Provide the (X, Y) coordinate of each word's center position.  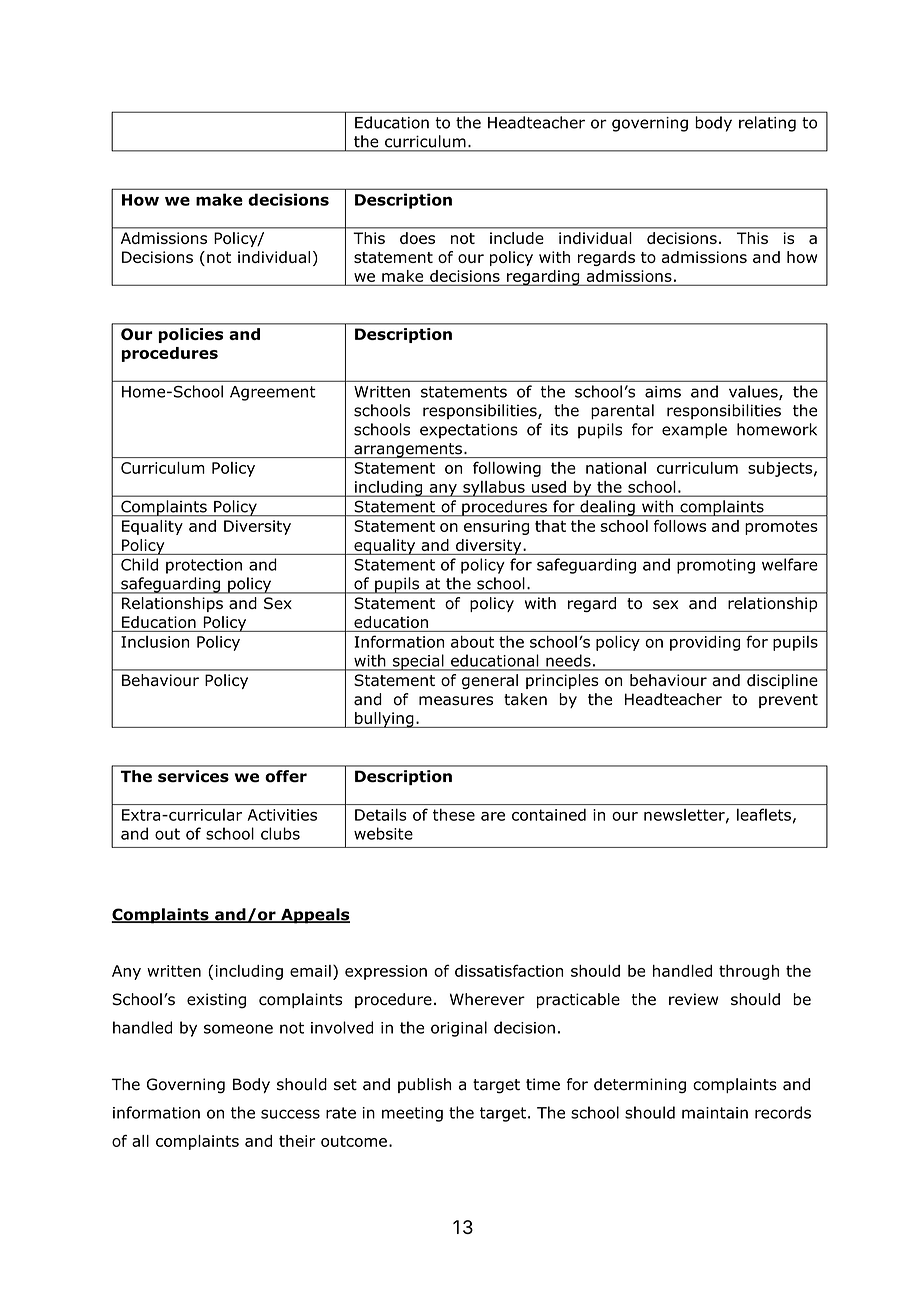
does (417, 238)
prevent (788, 701)
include (517, 238)
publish (424, 1085)
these (454, 815)
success (290, 1114)
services (193, 776)
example (694, 431)
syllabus (494, 489)
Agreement (273, 393)
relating (767, 124)
